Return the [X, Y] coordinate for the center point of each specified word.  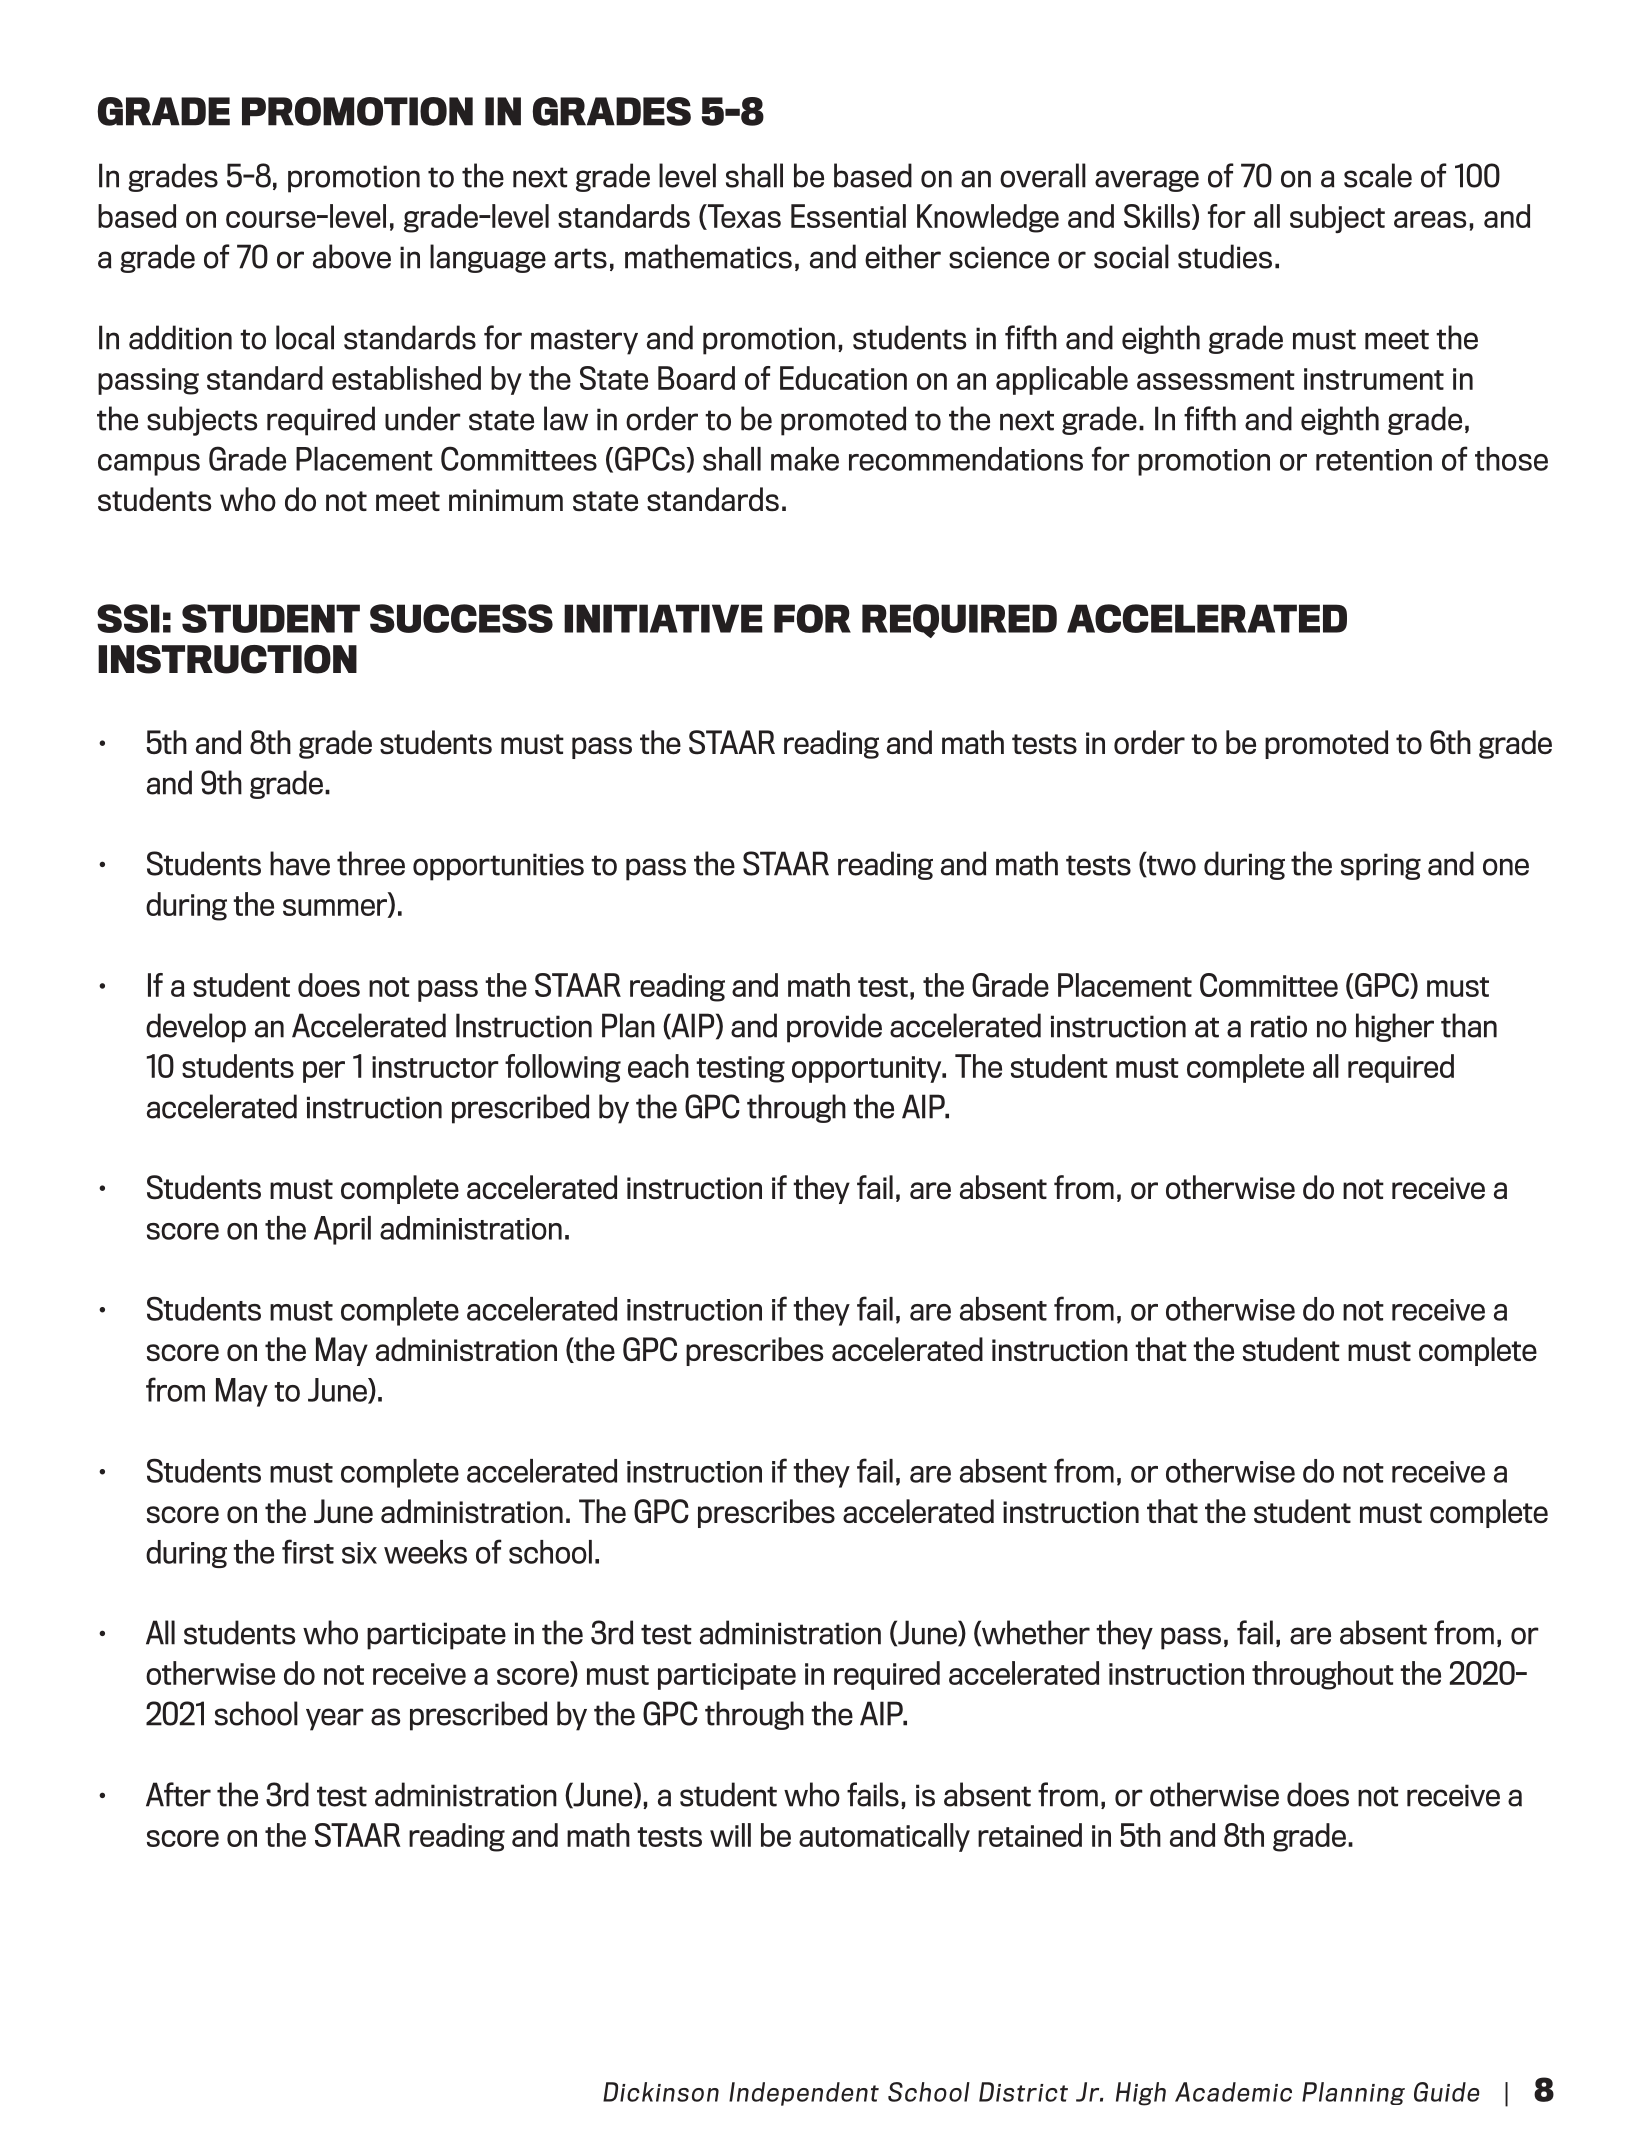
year [335, 1719]
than [1469, 1025]
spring [1381, 867]
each [658, 1066]
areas [1430, 219]
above [352, 256]
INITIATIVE [663, 618]
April [342, 1230]
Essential [848, 216]
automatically [884, 1837]
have [300, 863]
